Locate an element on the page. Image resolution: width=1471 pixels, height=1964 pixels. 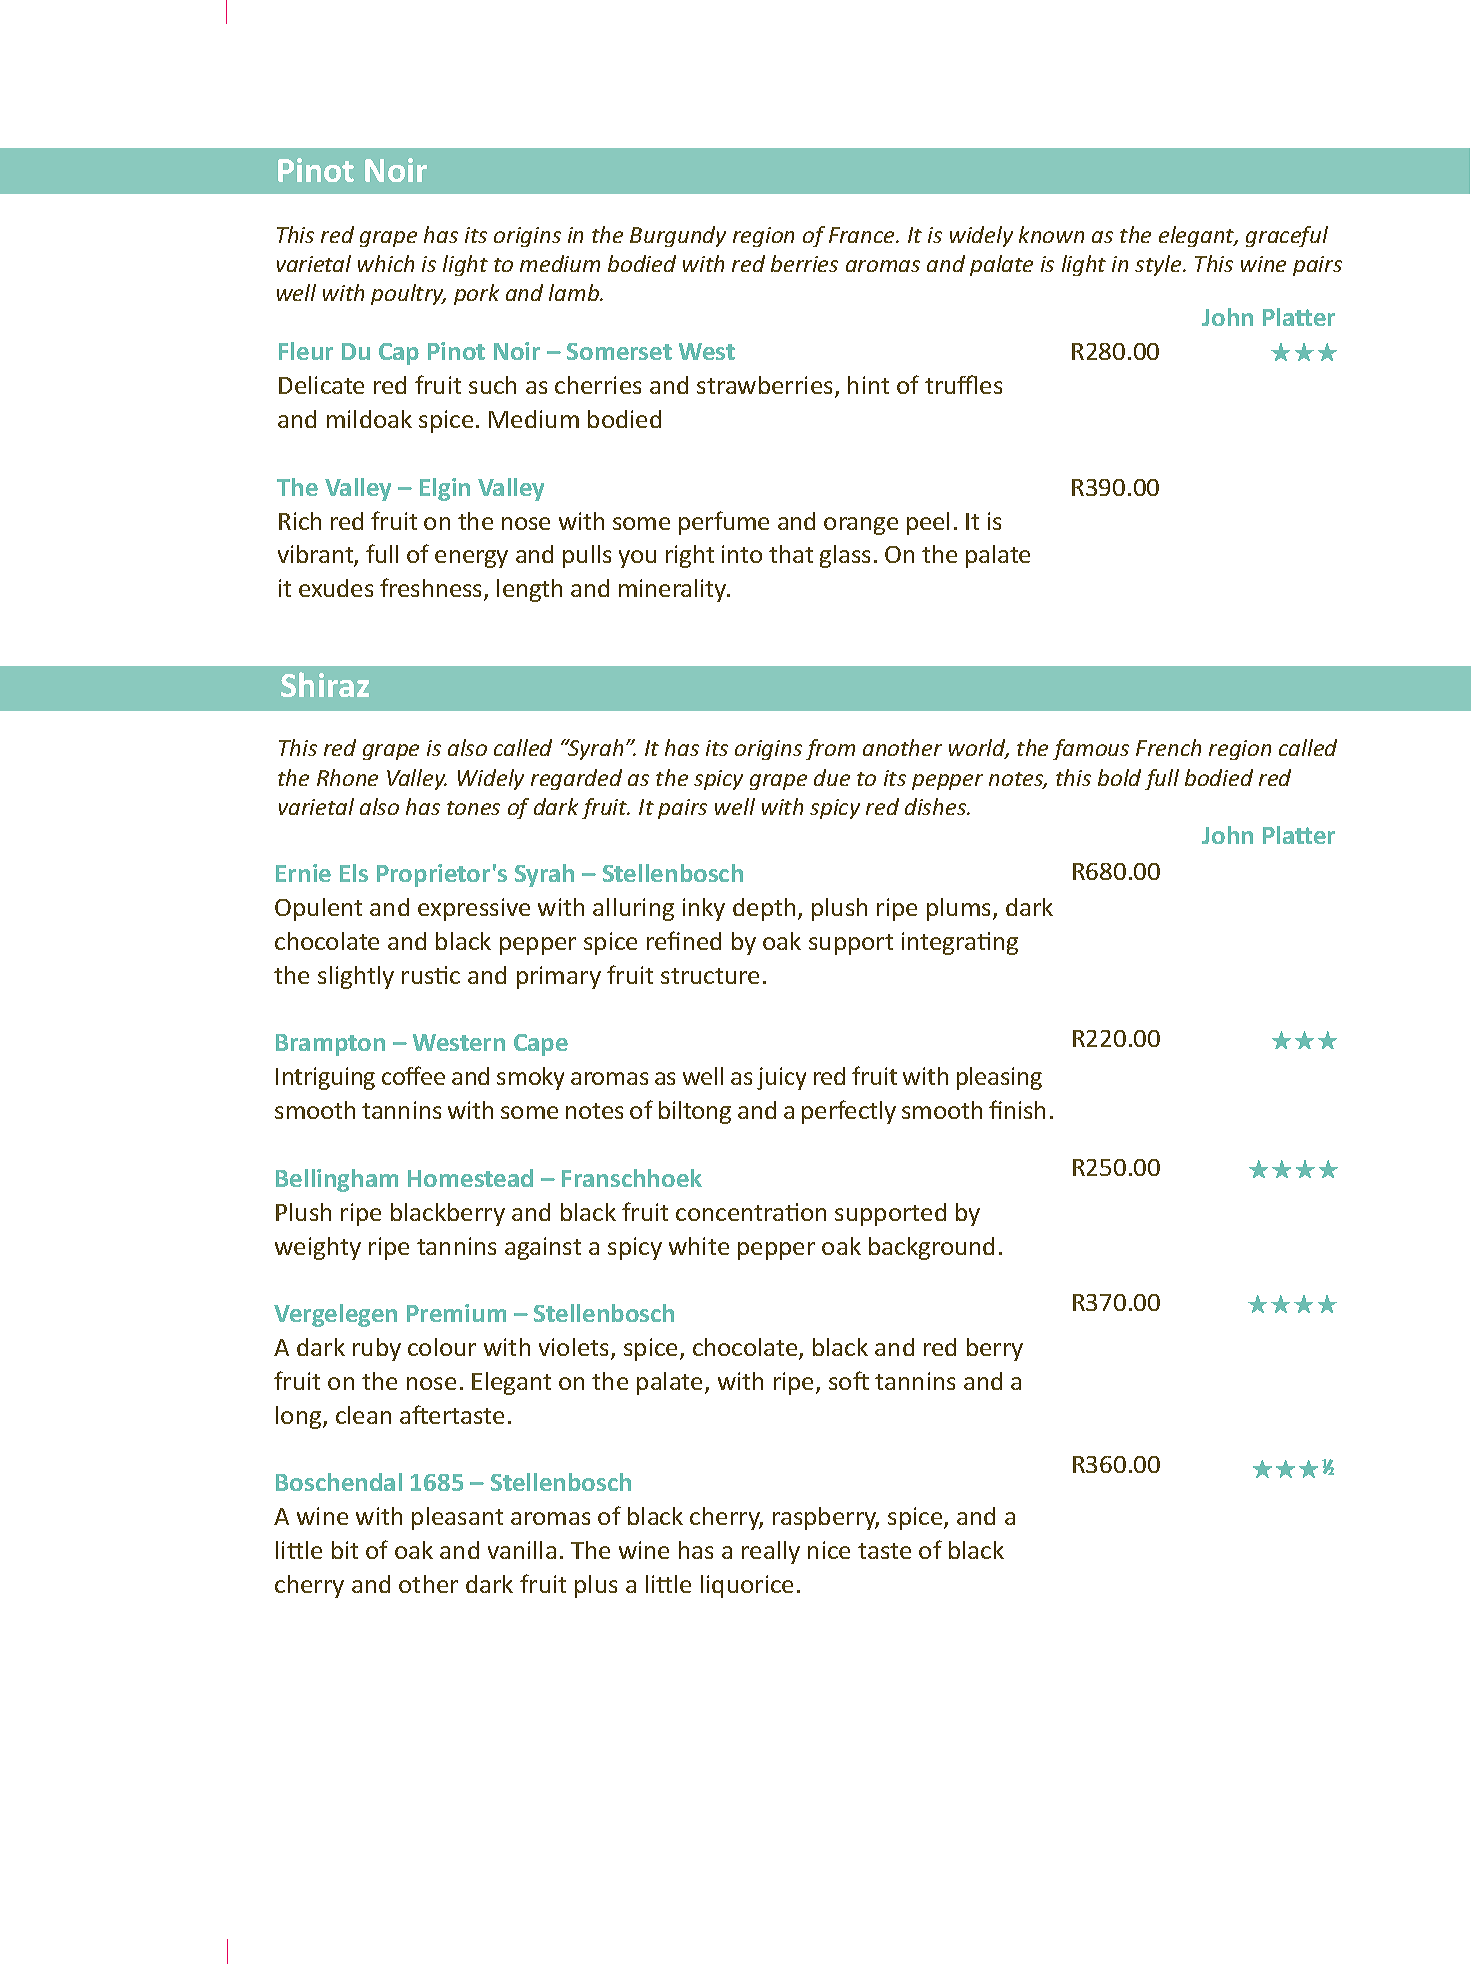
pleasant is located at coordinates (457, 1518).
